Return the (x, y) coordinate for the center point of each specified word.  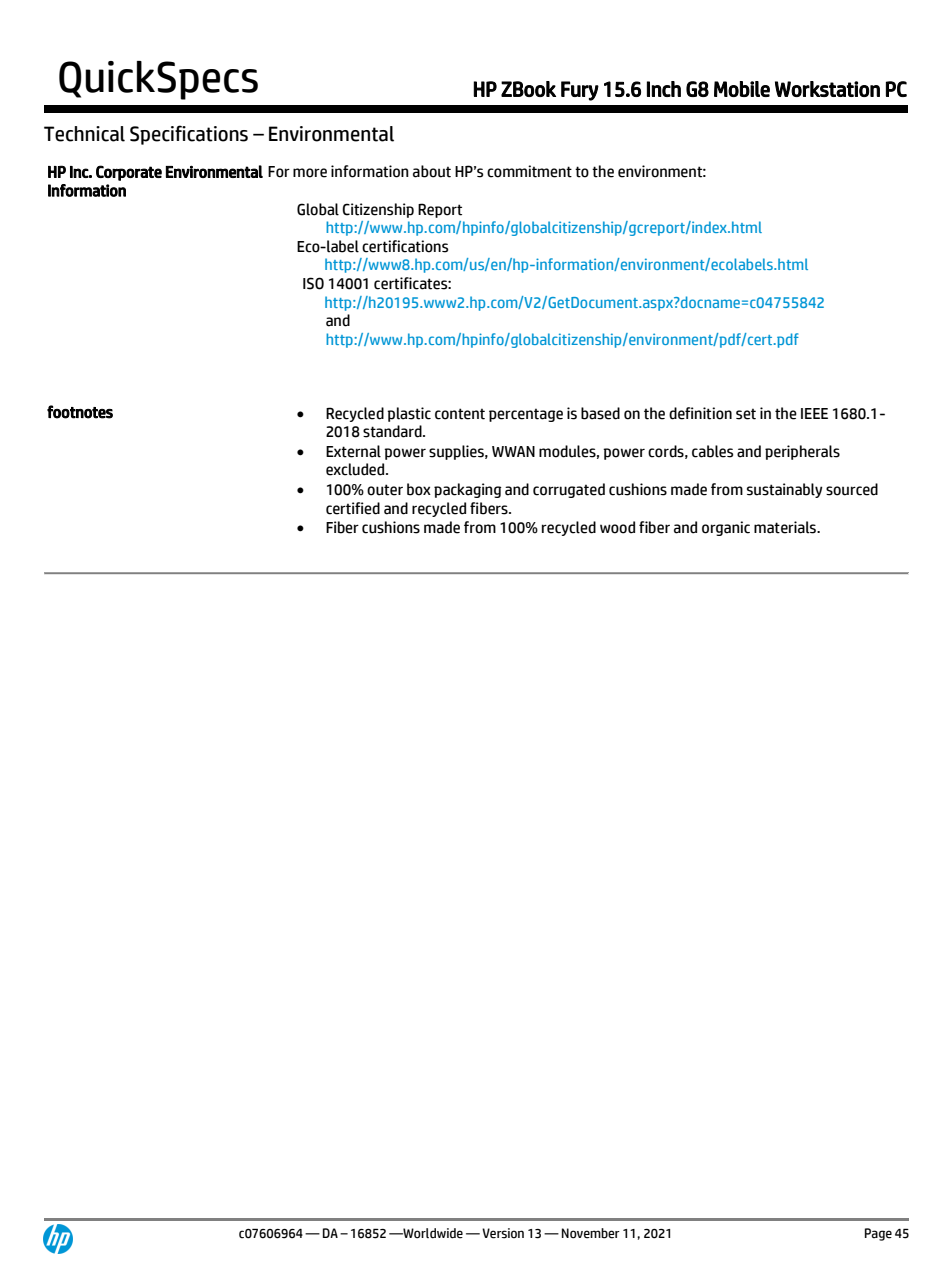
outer (385, 490)
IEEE (814, 413)
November (591, 1233)
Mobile (742, 89)
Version (503, 1233)
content (460, 414)
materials (786, 527)
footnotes (80, 412)
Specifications (189, 135)
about (432, 171)
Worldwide (432, 1233)
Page (878, 1234)
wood (617, 527)
